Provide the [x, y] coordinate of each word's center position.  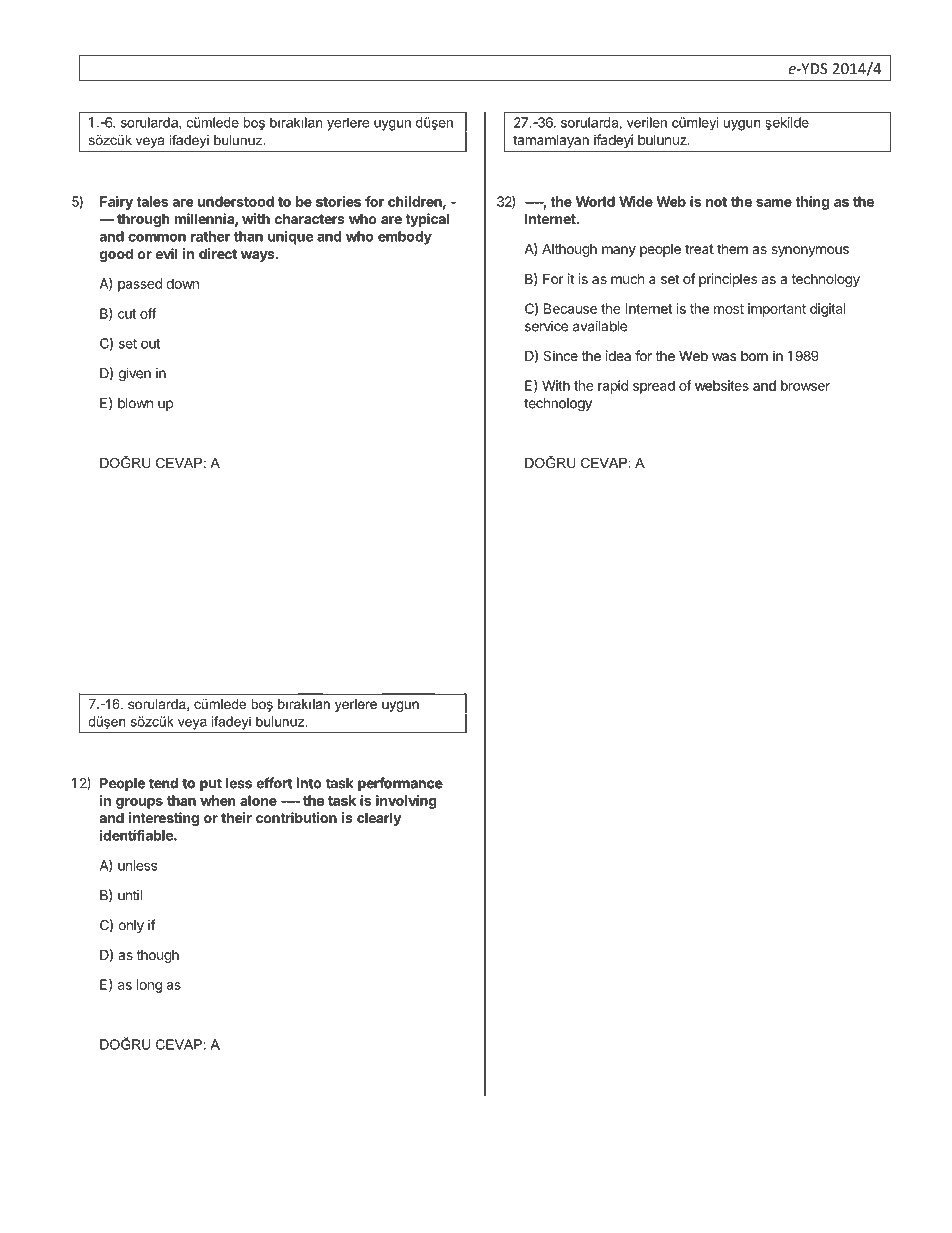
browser [805, 385]
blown [135, 403]
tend [163, 783]
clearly [379, 819]
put [211, 785]
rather [210, 236]
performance [400, 784]
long [149, 986]
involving [406, 802]
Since [560, 355]
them [732, 249]
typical [427, 220]
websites [722, 385]
